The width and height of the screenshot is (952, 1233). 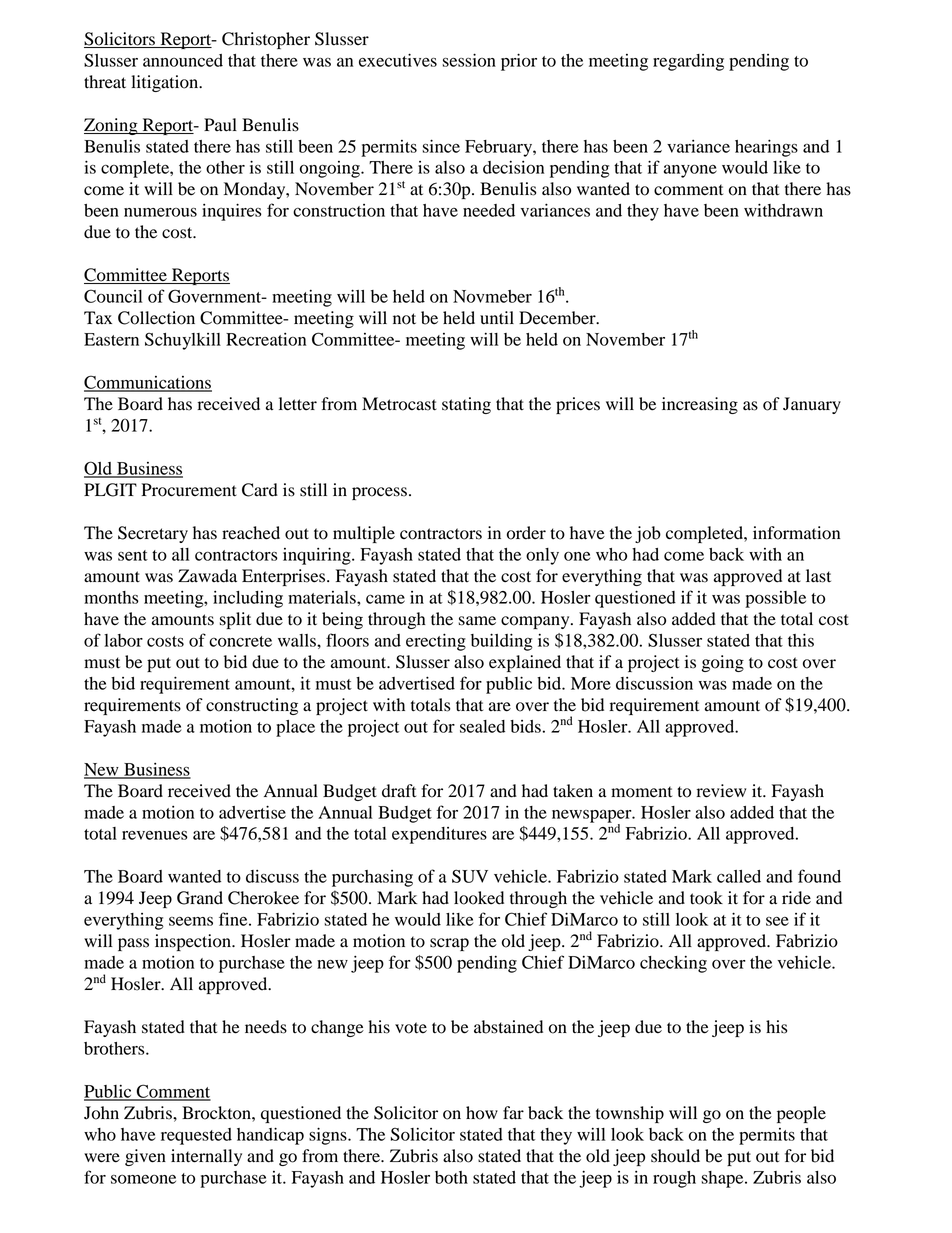 What do you see at coordinates (477, 621) in the screenshot?
I see `same` at bounding box center [477, 621].
